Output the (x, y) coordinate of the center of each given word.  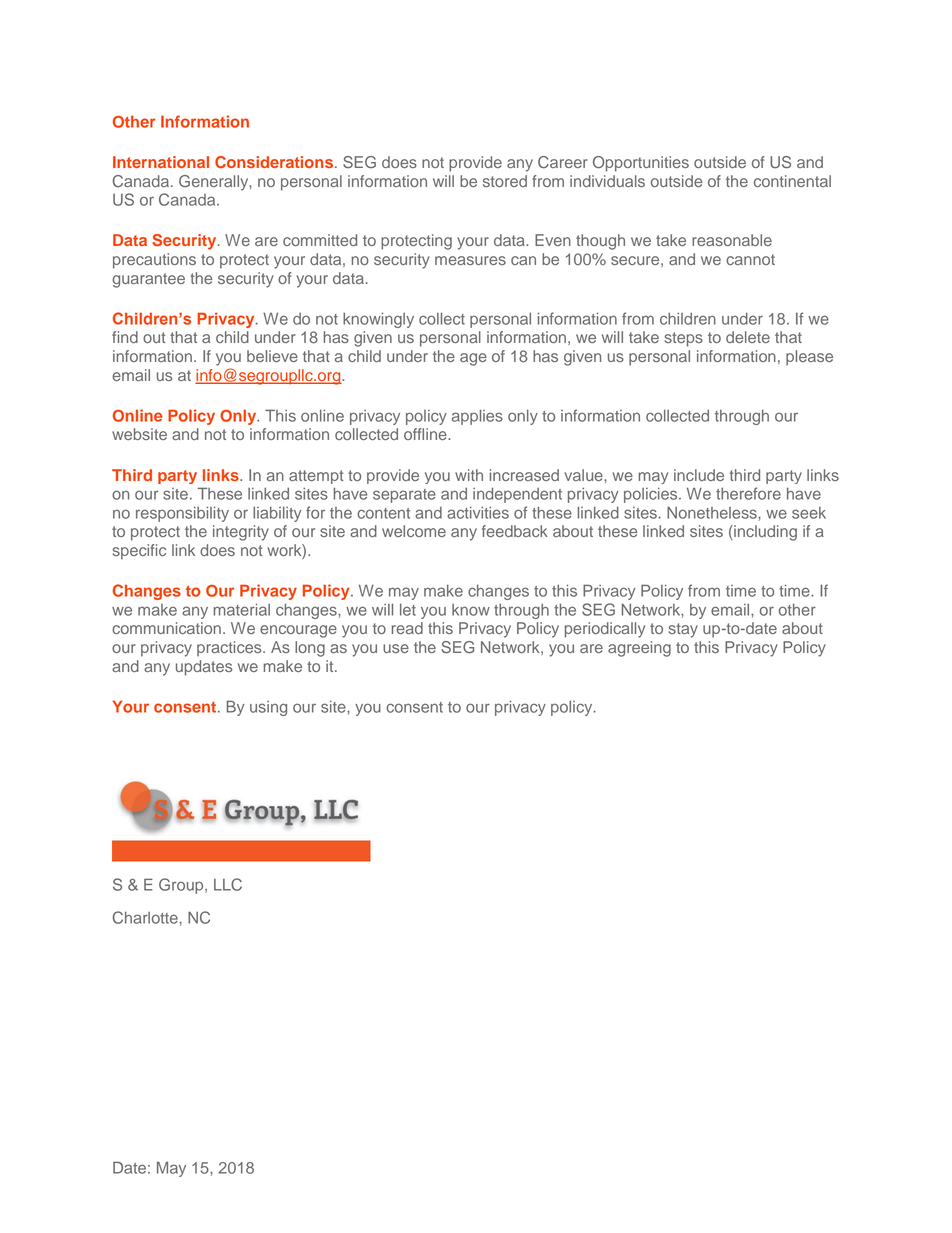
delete (748, 337)
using (268, 708)
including (764, 533)
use (396, 648)
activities (478, 513)
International (161, 162)
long (310, 649)
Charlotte (145, 917)
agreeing (639, 649)
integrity (241, 533)
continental (792, 181)
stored (505, 181)
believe (272, 356)
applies (477, 417)
